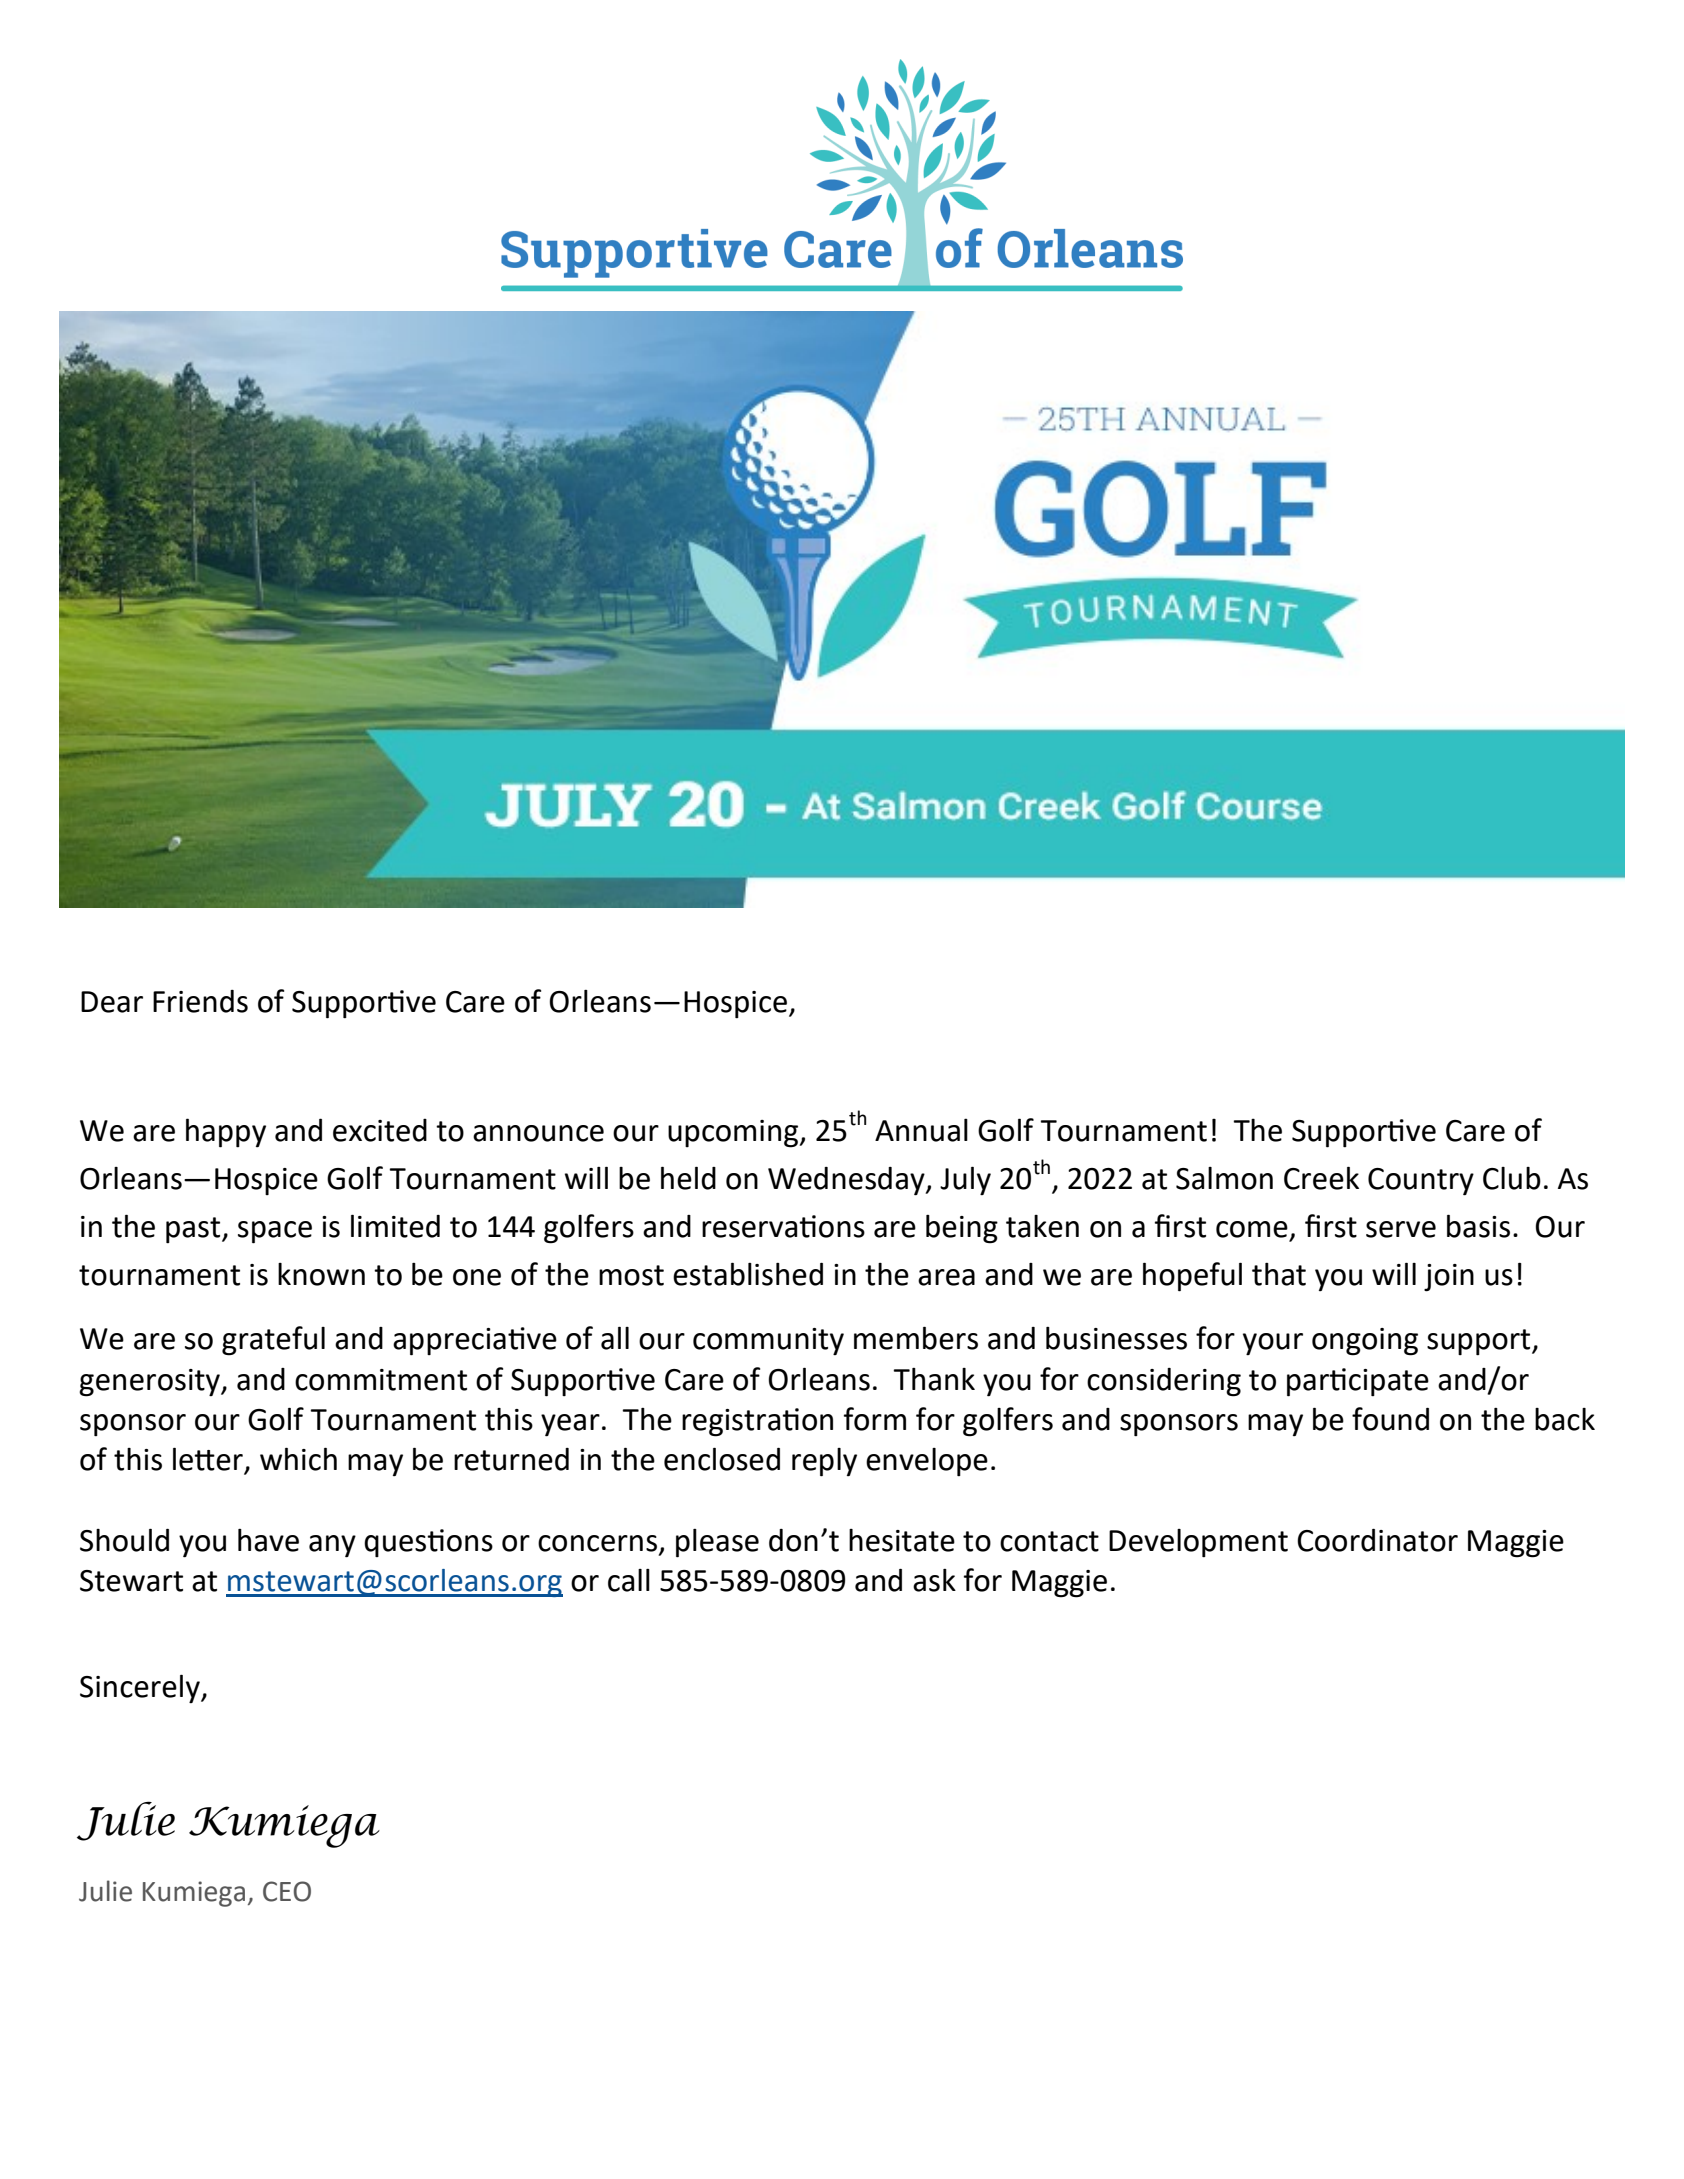 Image resolution: width=1684 pixels, height=2179 pixels. What do you see at coordinates (141, 1688) in the screenshot?
I see `Sincerely` at bounding box center [141, 1688].
